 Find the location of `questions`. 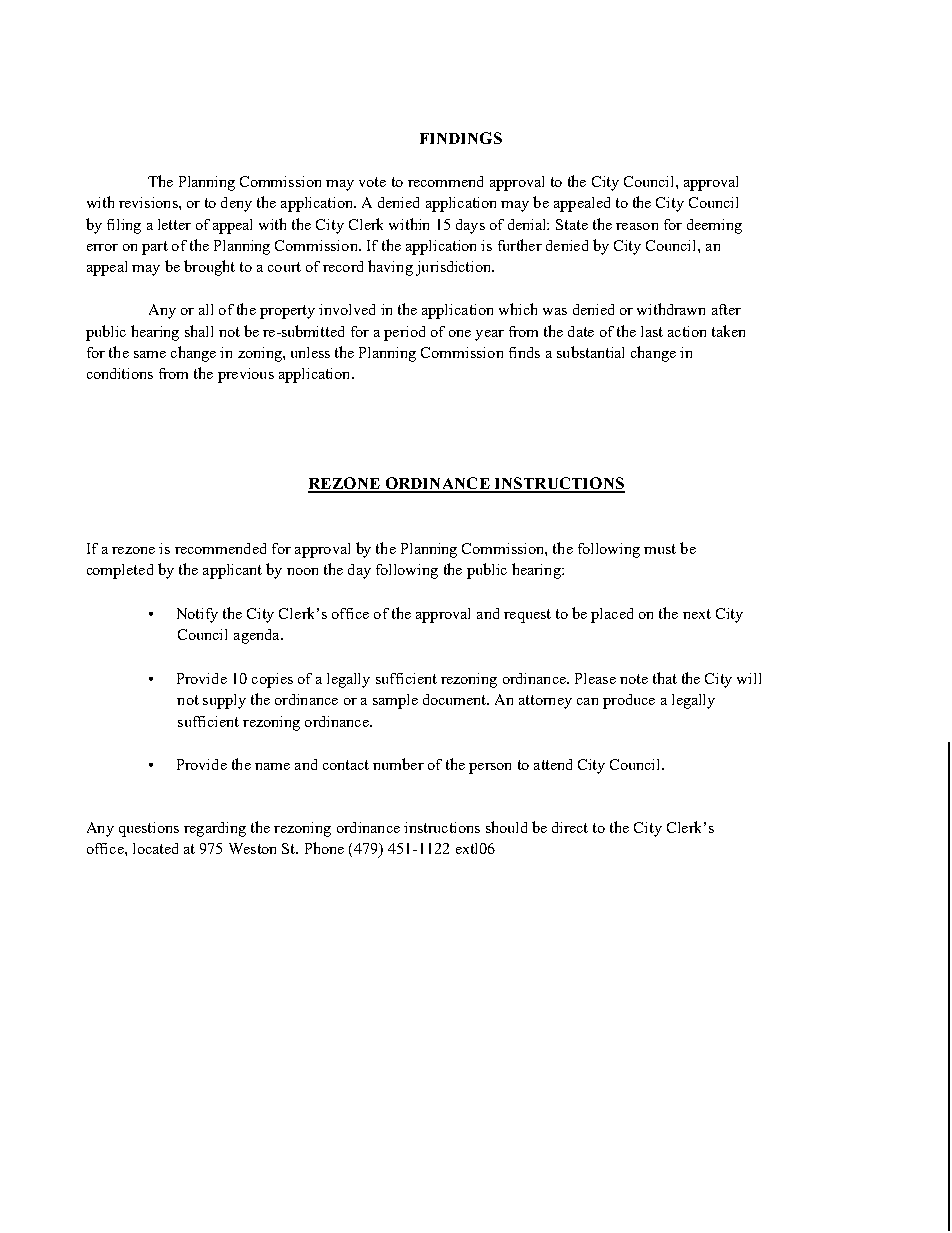

questions is located at coordinates (149, 829).
